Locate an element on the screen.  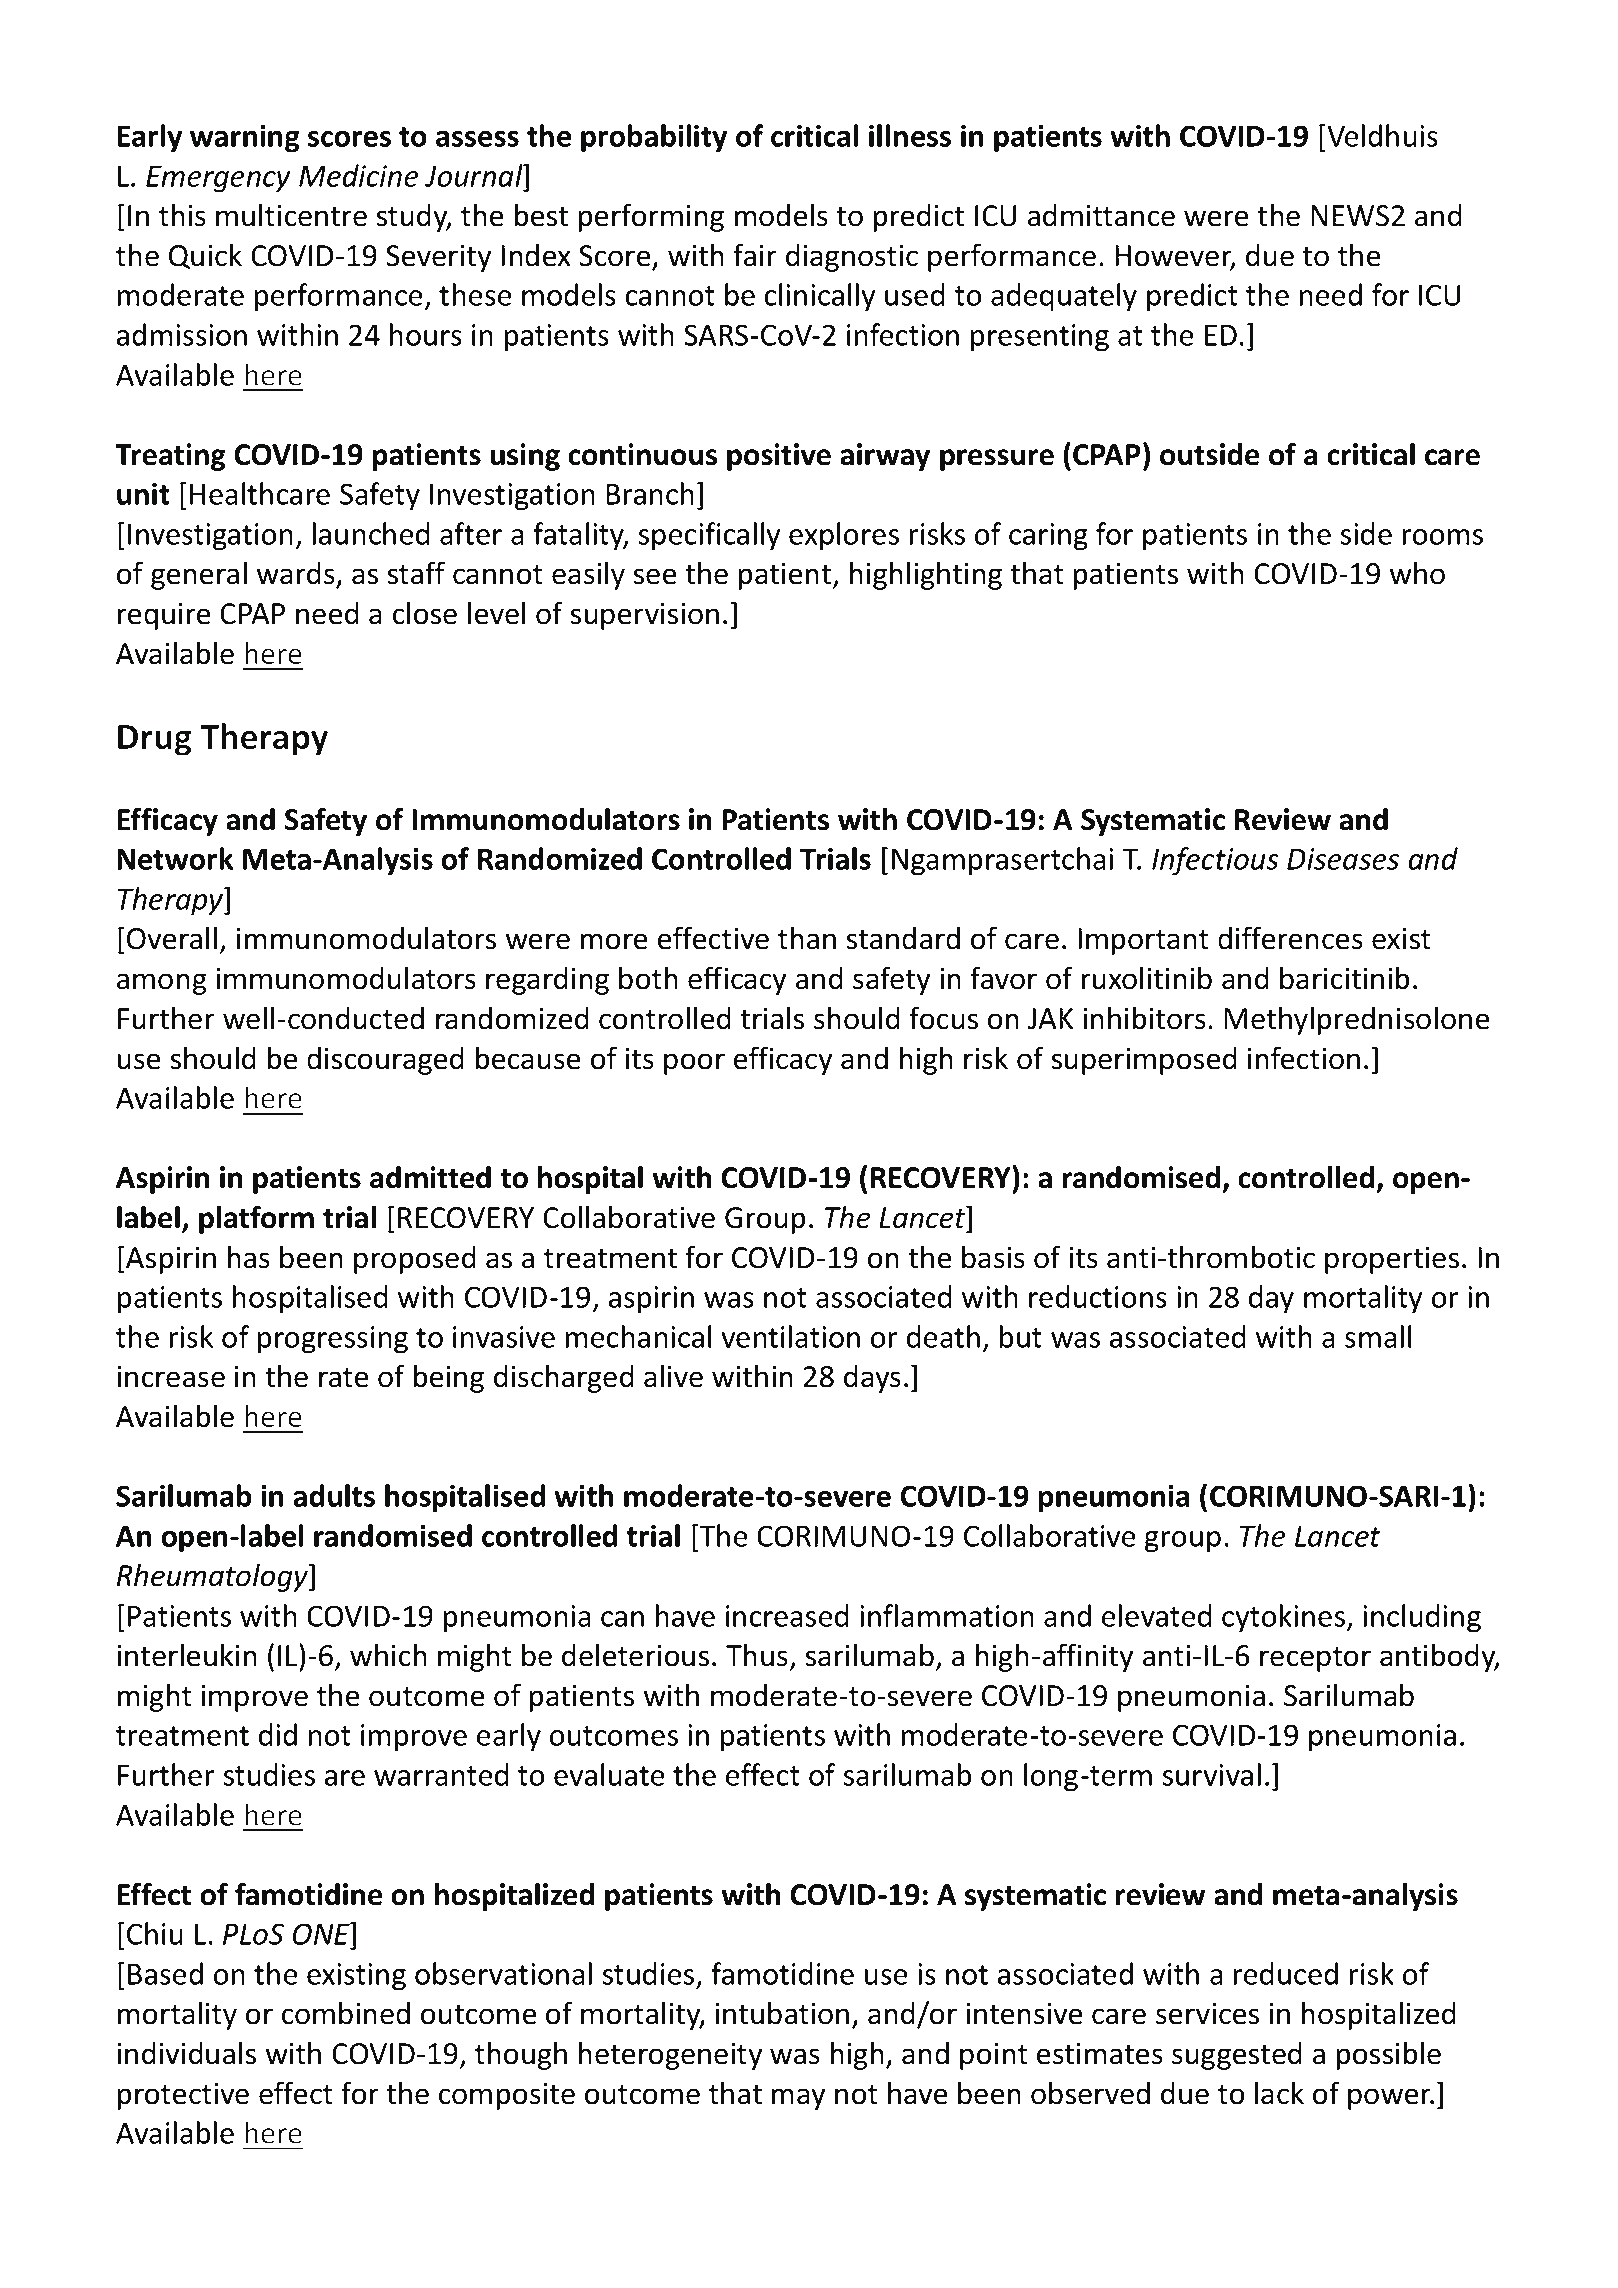
Thus is located at coordinates (757, 1655).
